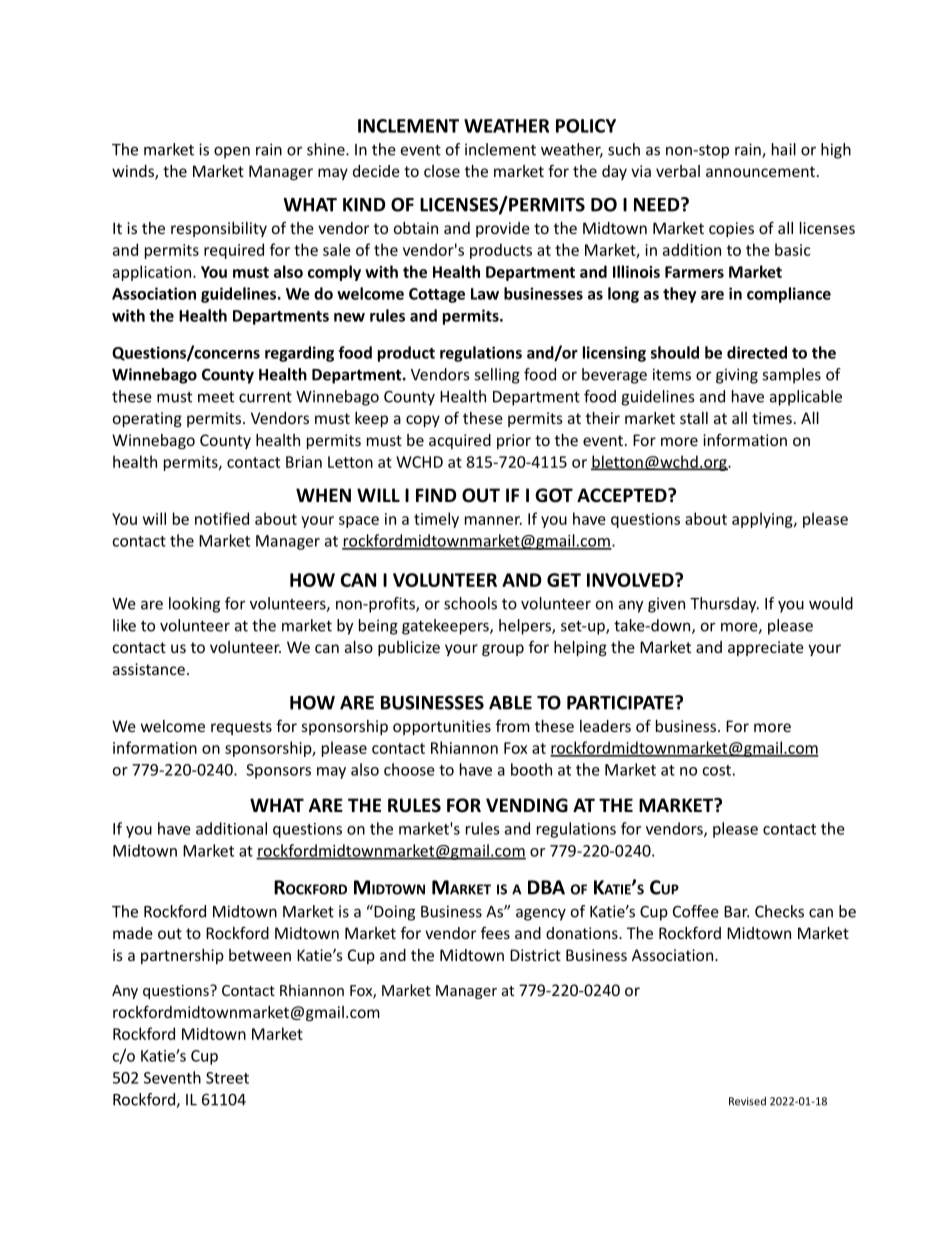 The image size is (952, 1233). I want to click on made, so click(133, 933).
